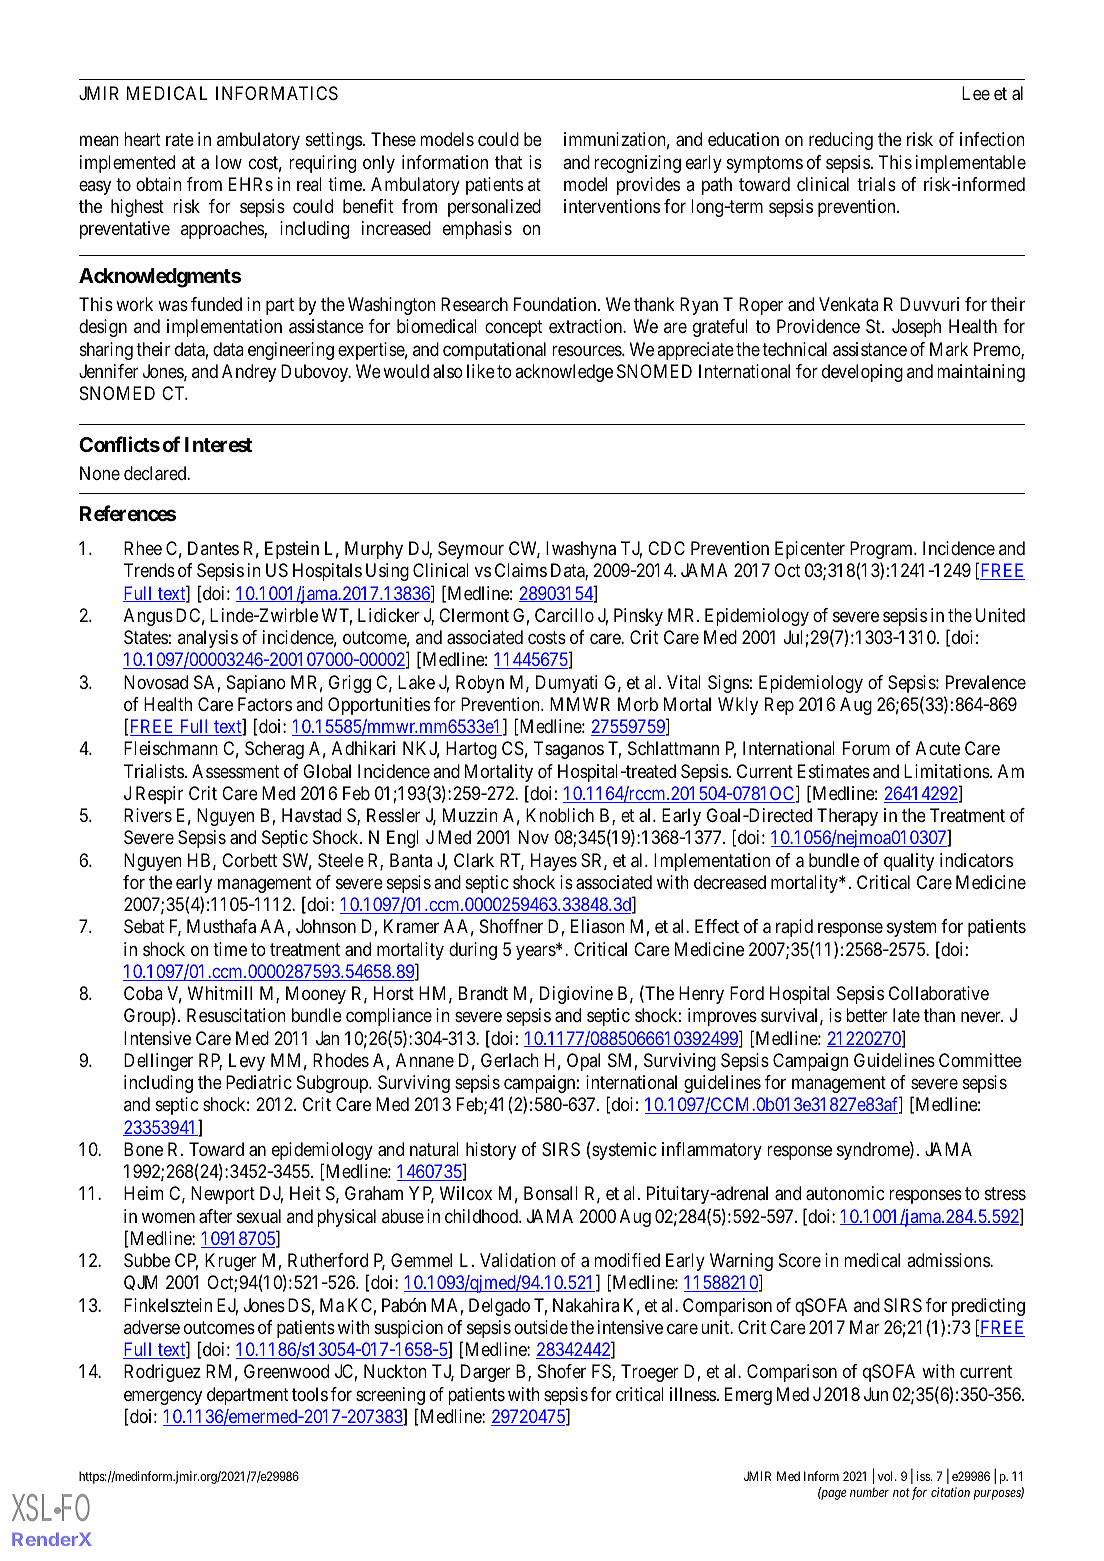 The height and width of the image is (1561, 1104). What do you see at coordinates (841, 141) in the image?
I see `reducing` at bounding box center [841, 141].
